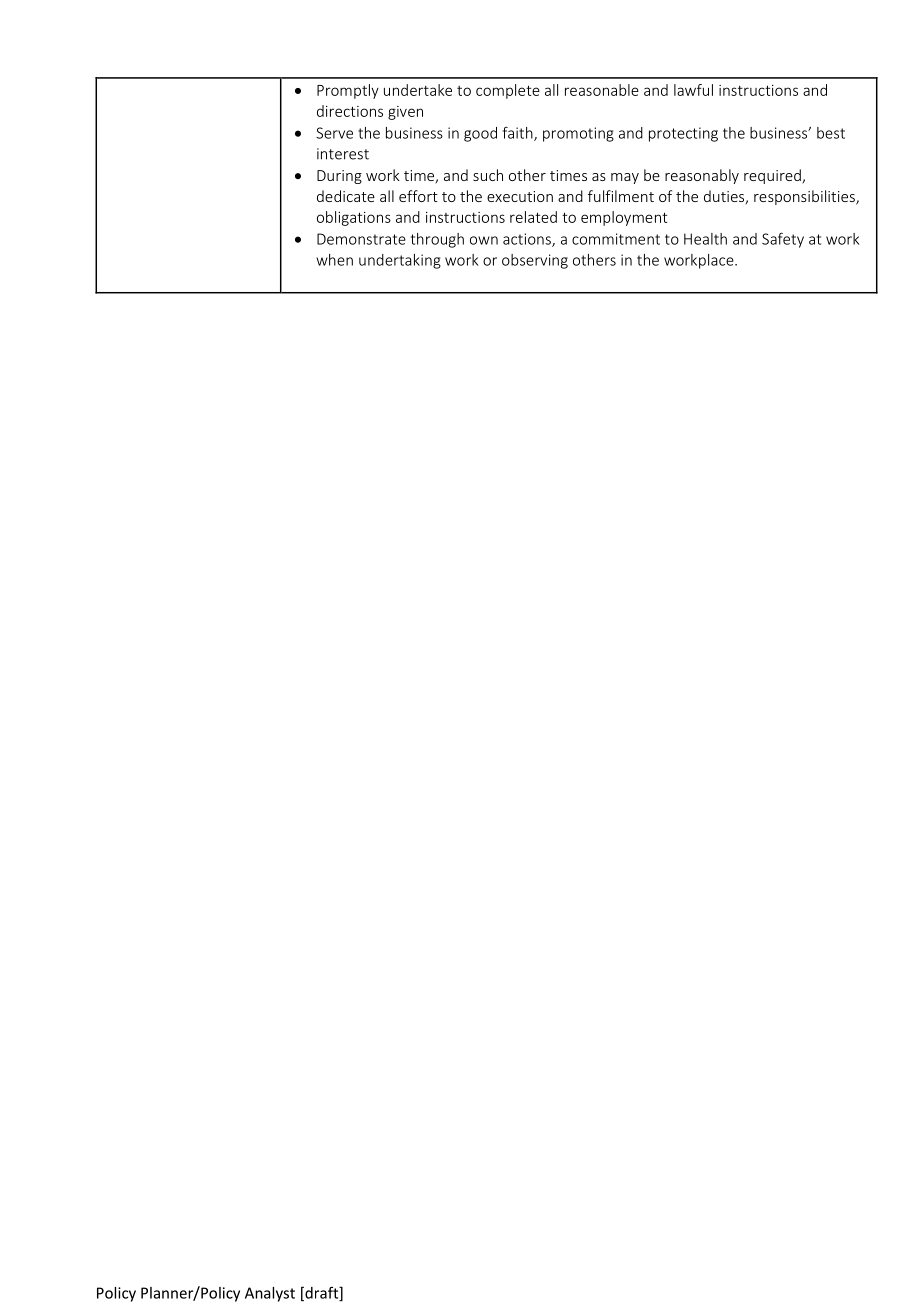  I want to click on Analyst, so click(270, 1294).
